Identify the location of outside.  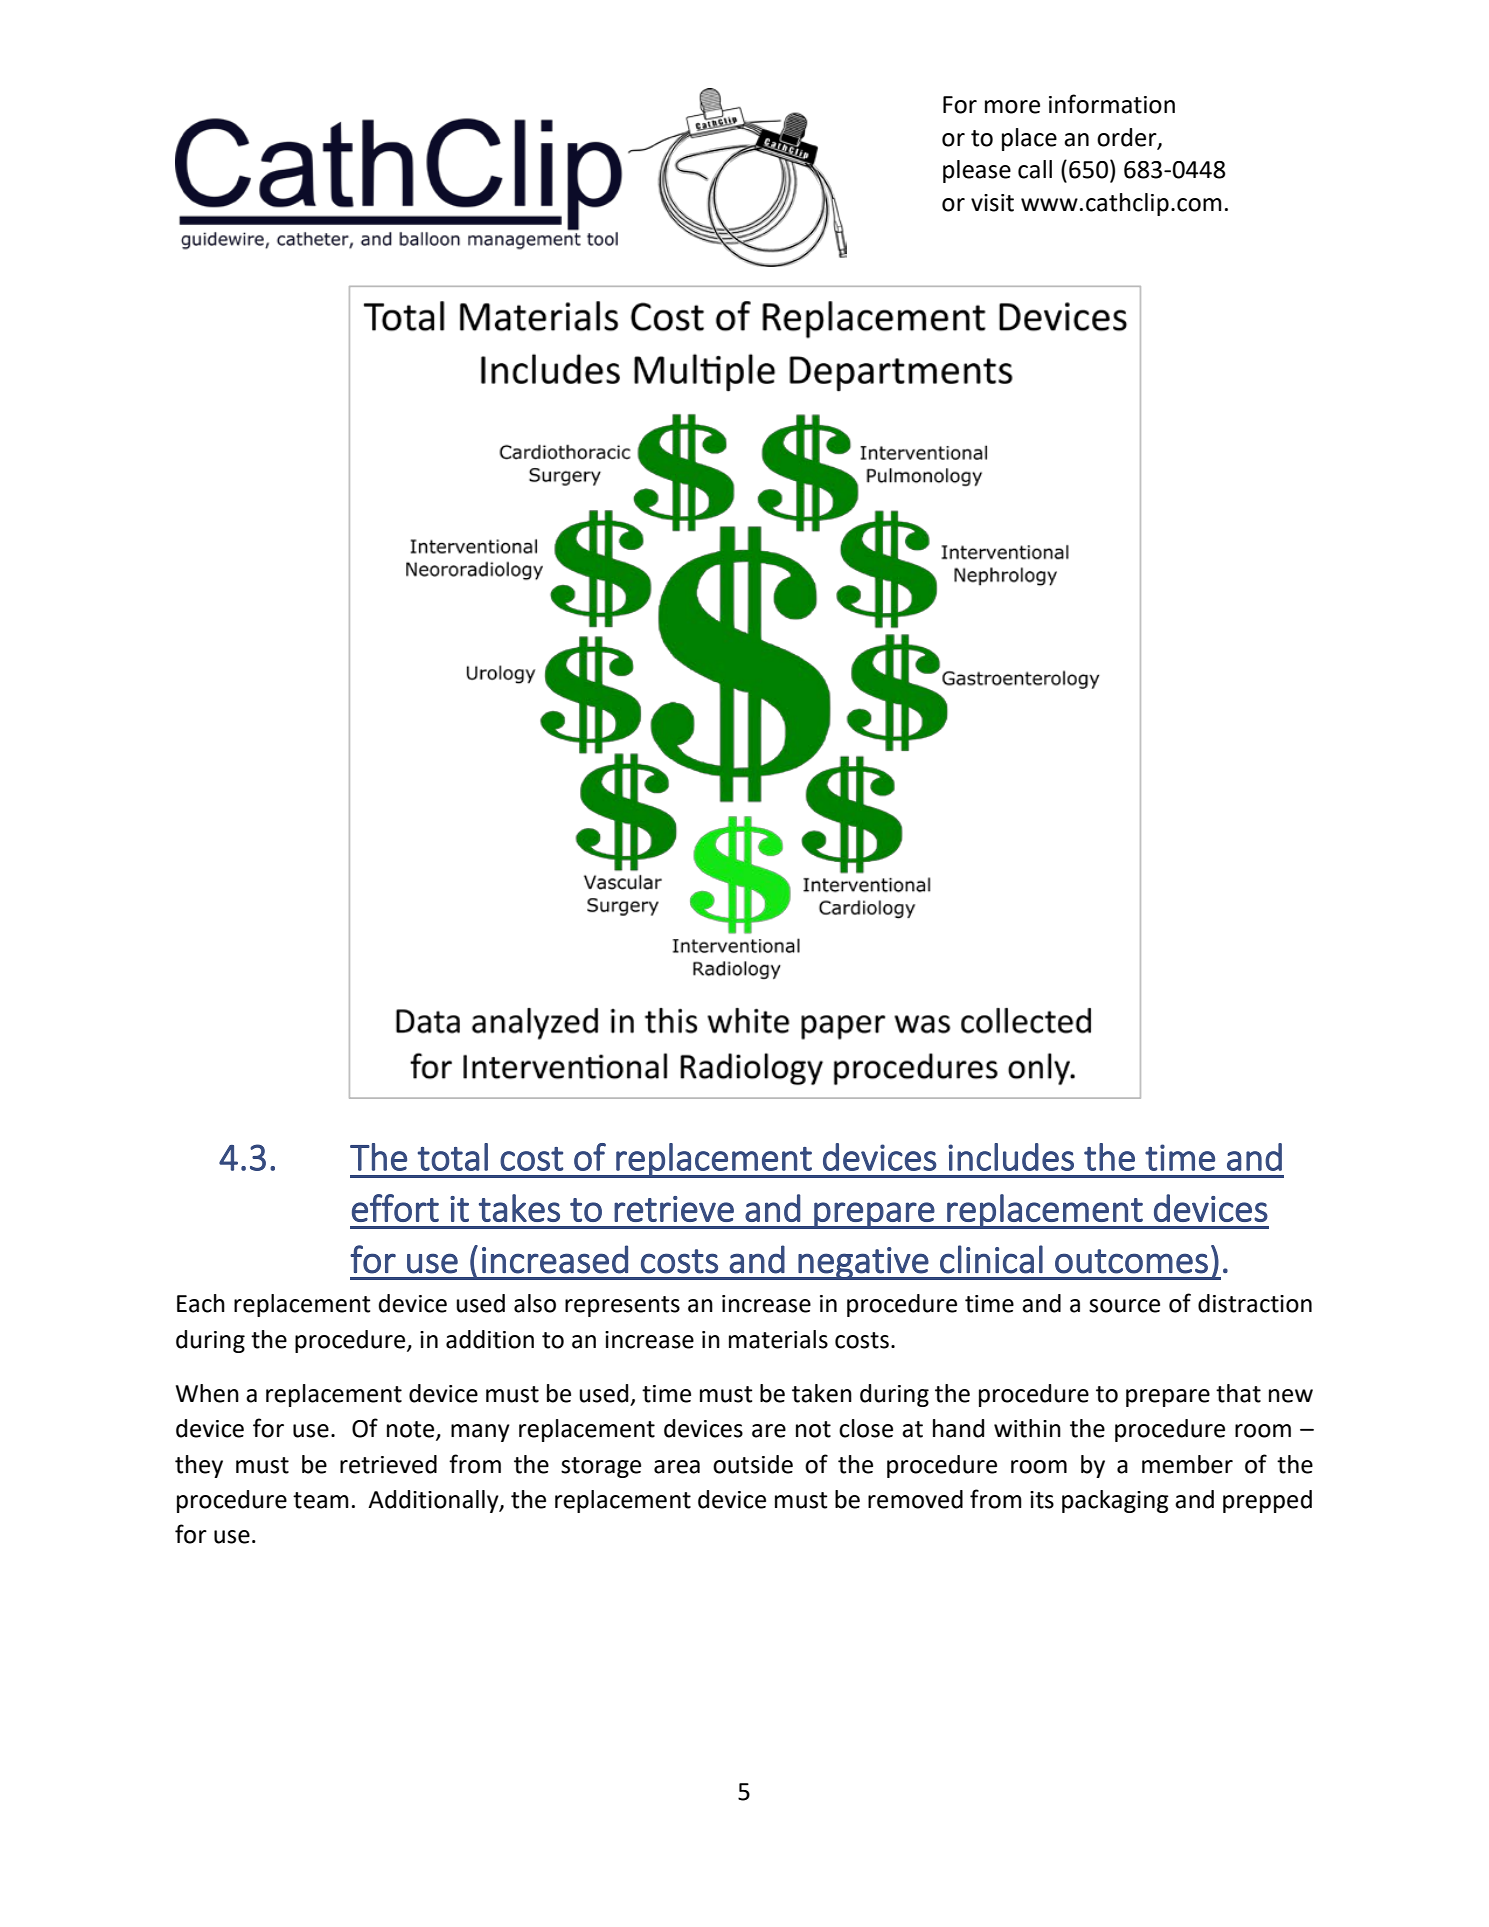
(753, 1464).
